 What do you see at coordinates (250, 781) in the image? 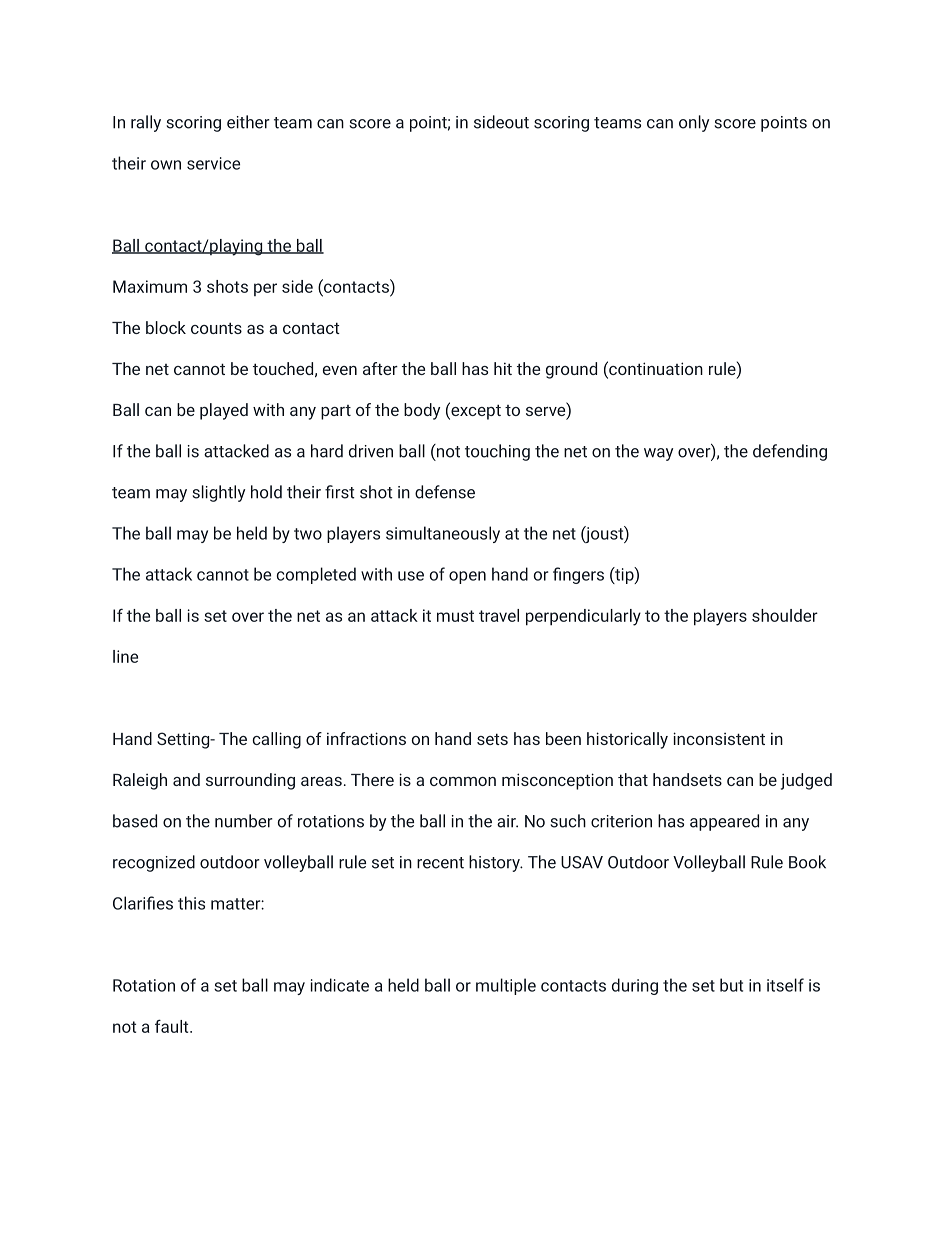
I see `surrounding` at bounding box center [250, 781].
